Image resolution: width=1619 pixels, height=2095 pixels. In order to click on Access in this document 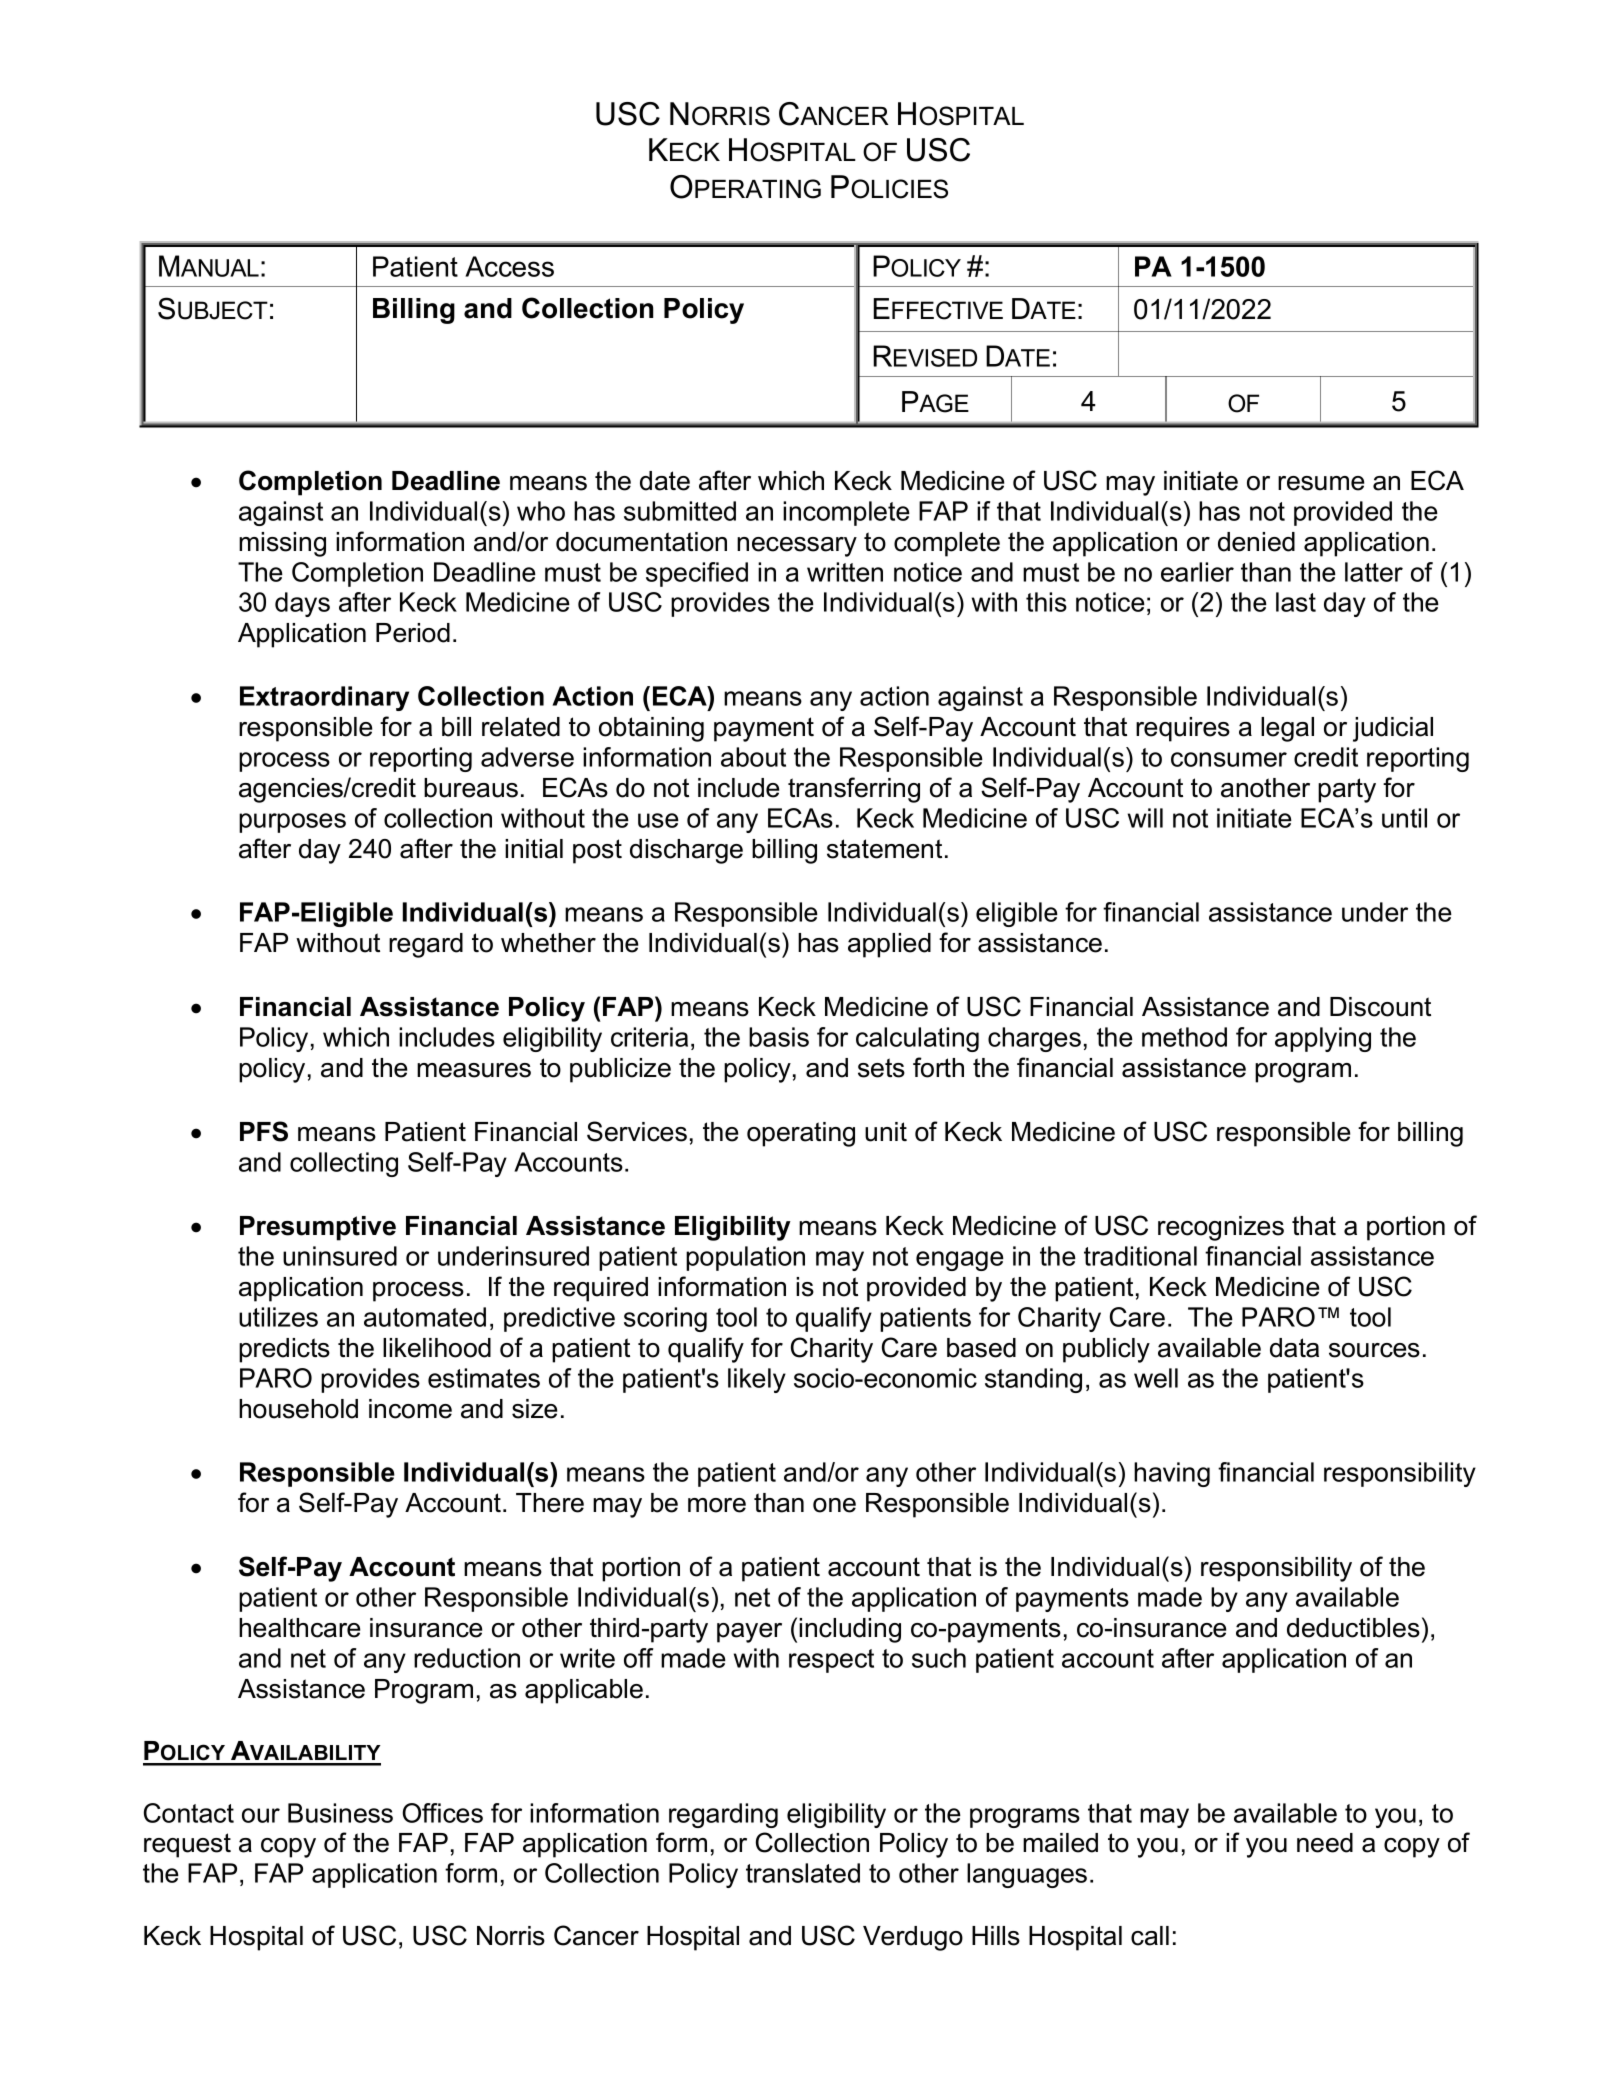, I will do `click(509, 266)`.
